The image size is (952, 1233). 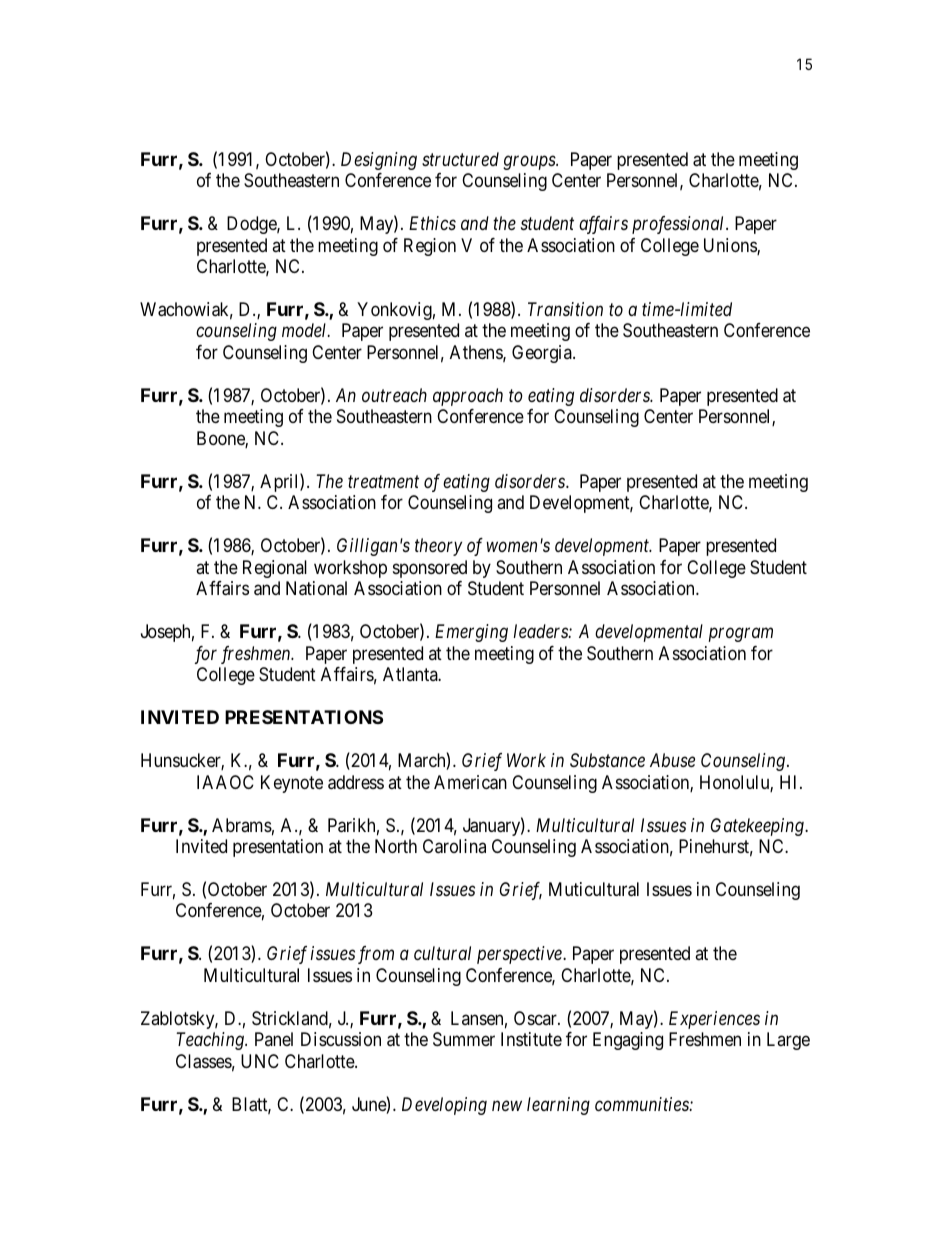 I want to click on program, so click(x=741, y=635).
